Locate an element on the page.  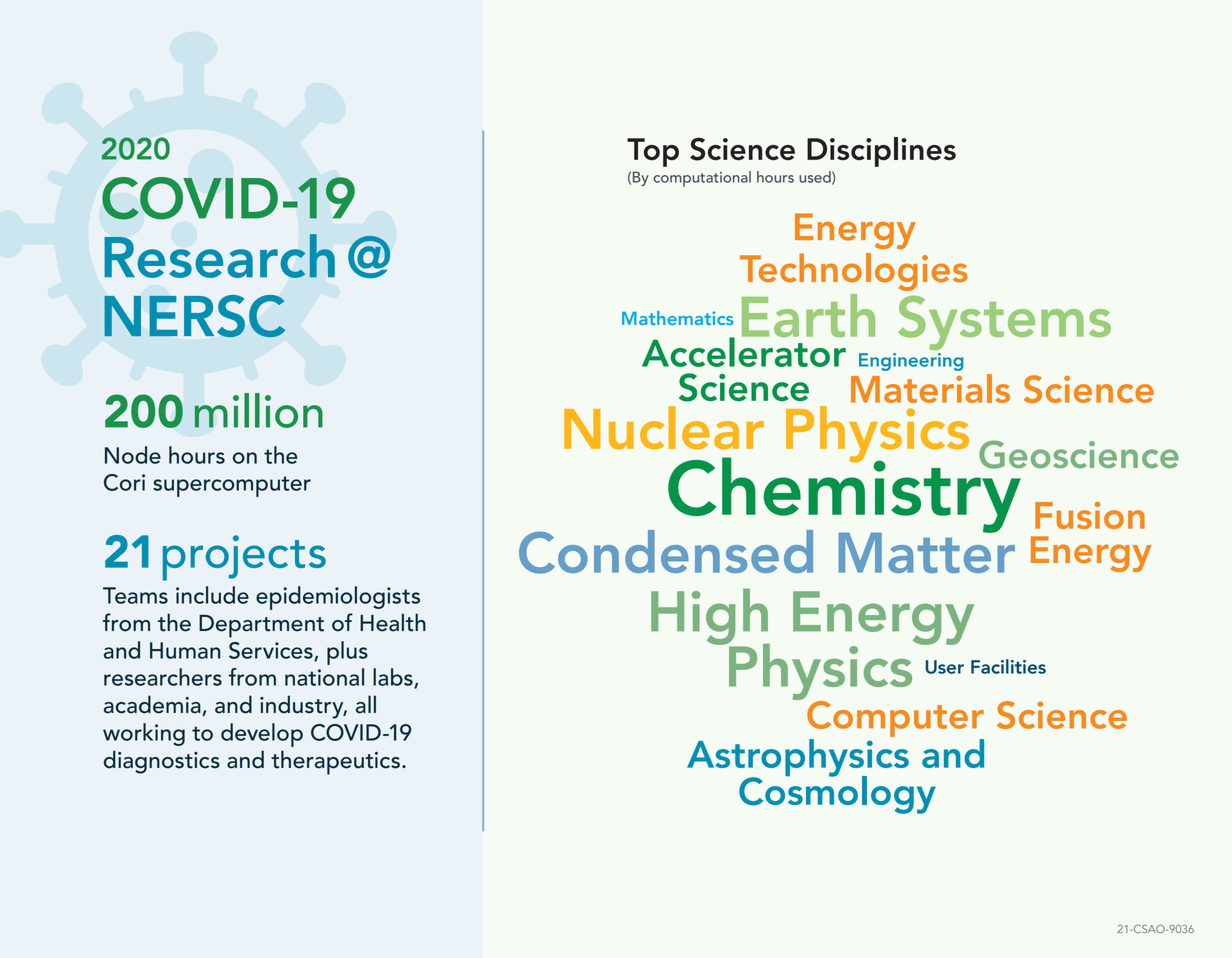
million is located at coordinates (259, 410).
